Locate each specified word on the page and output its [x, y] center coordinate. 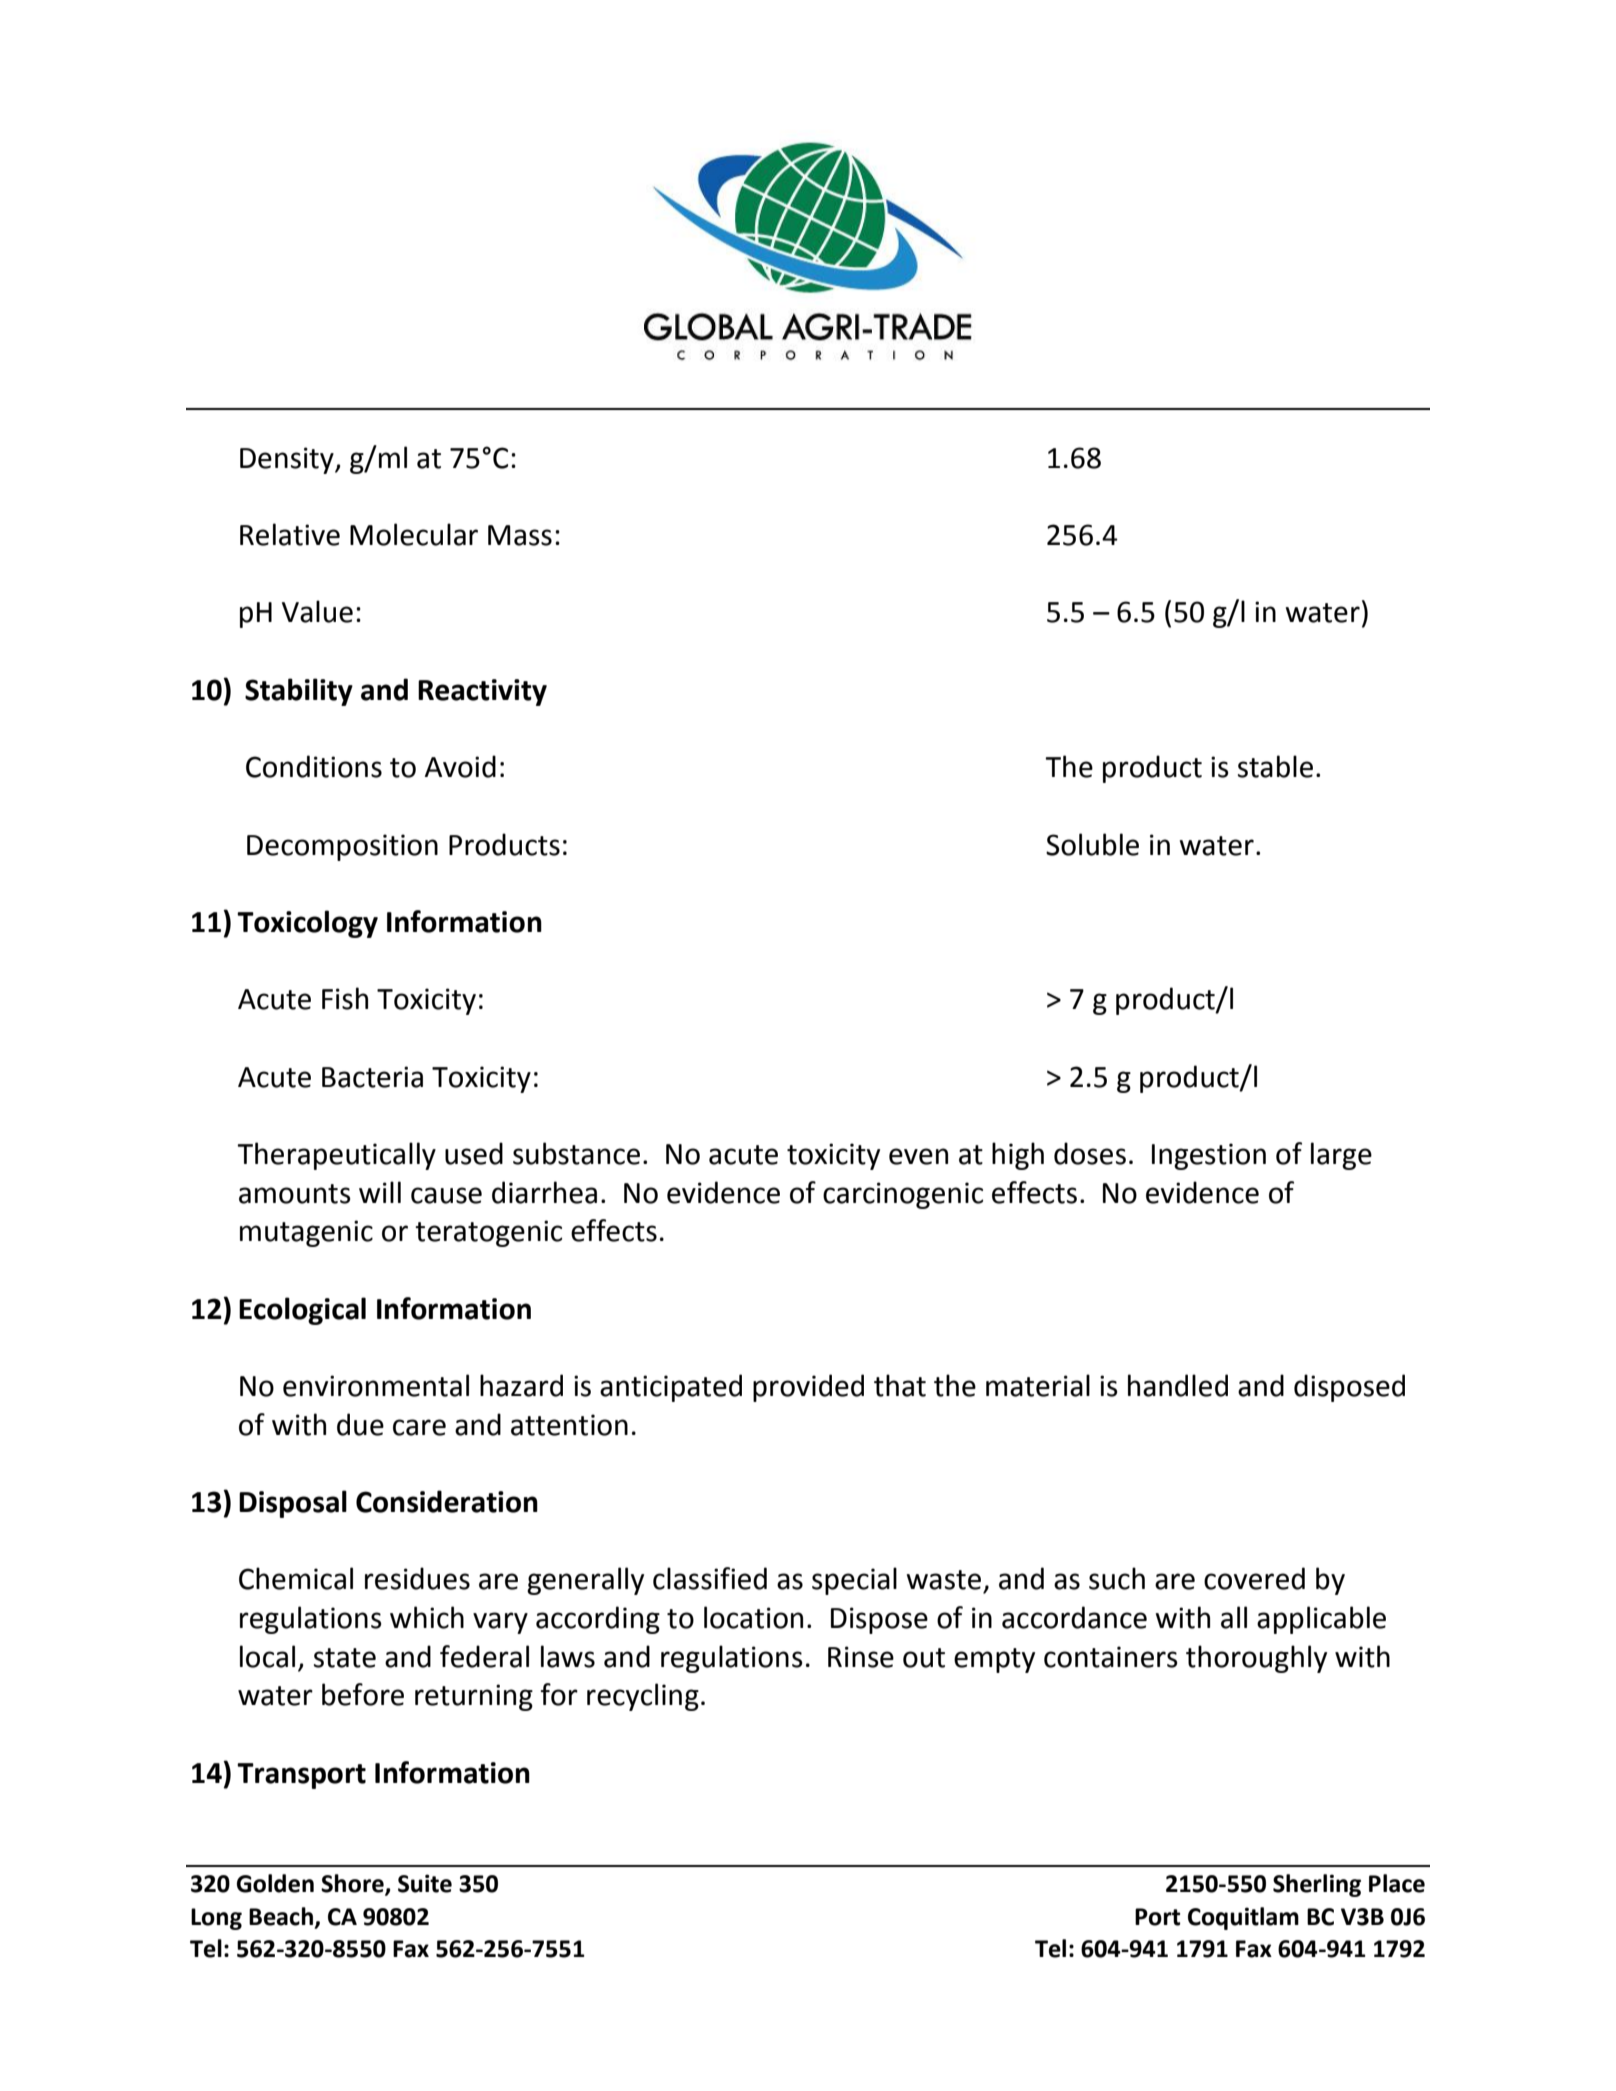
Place [1397, 1883]
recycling [643, 1697]
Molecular [414, 534]
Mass [520, 535]
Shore [353, 1884]
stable [1275, 766]
